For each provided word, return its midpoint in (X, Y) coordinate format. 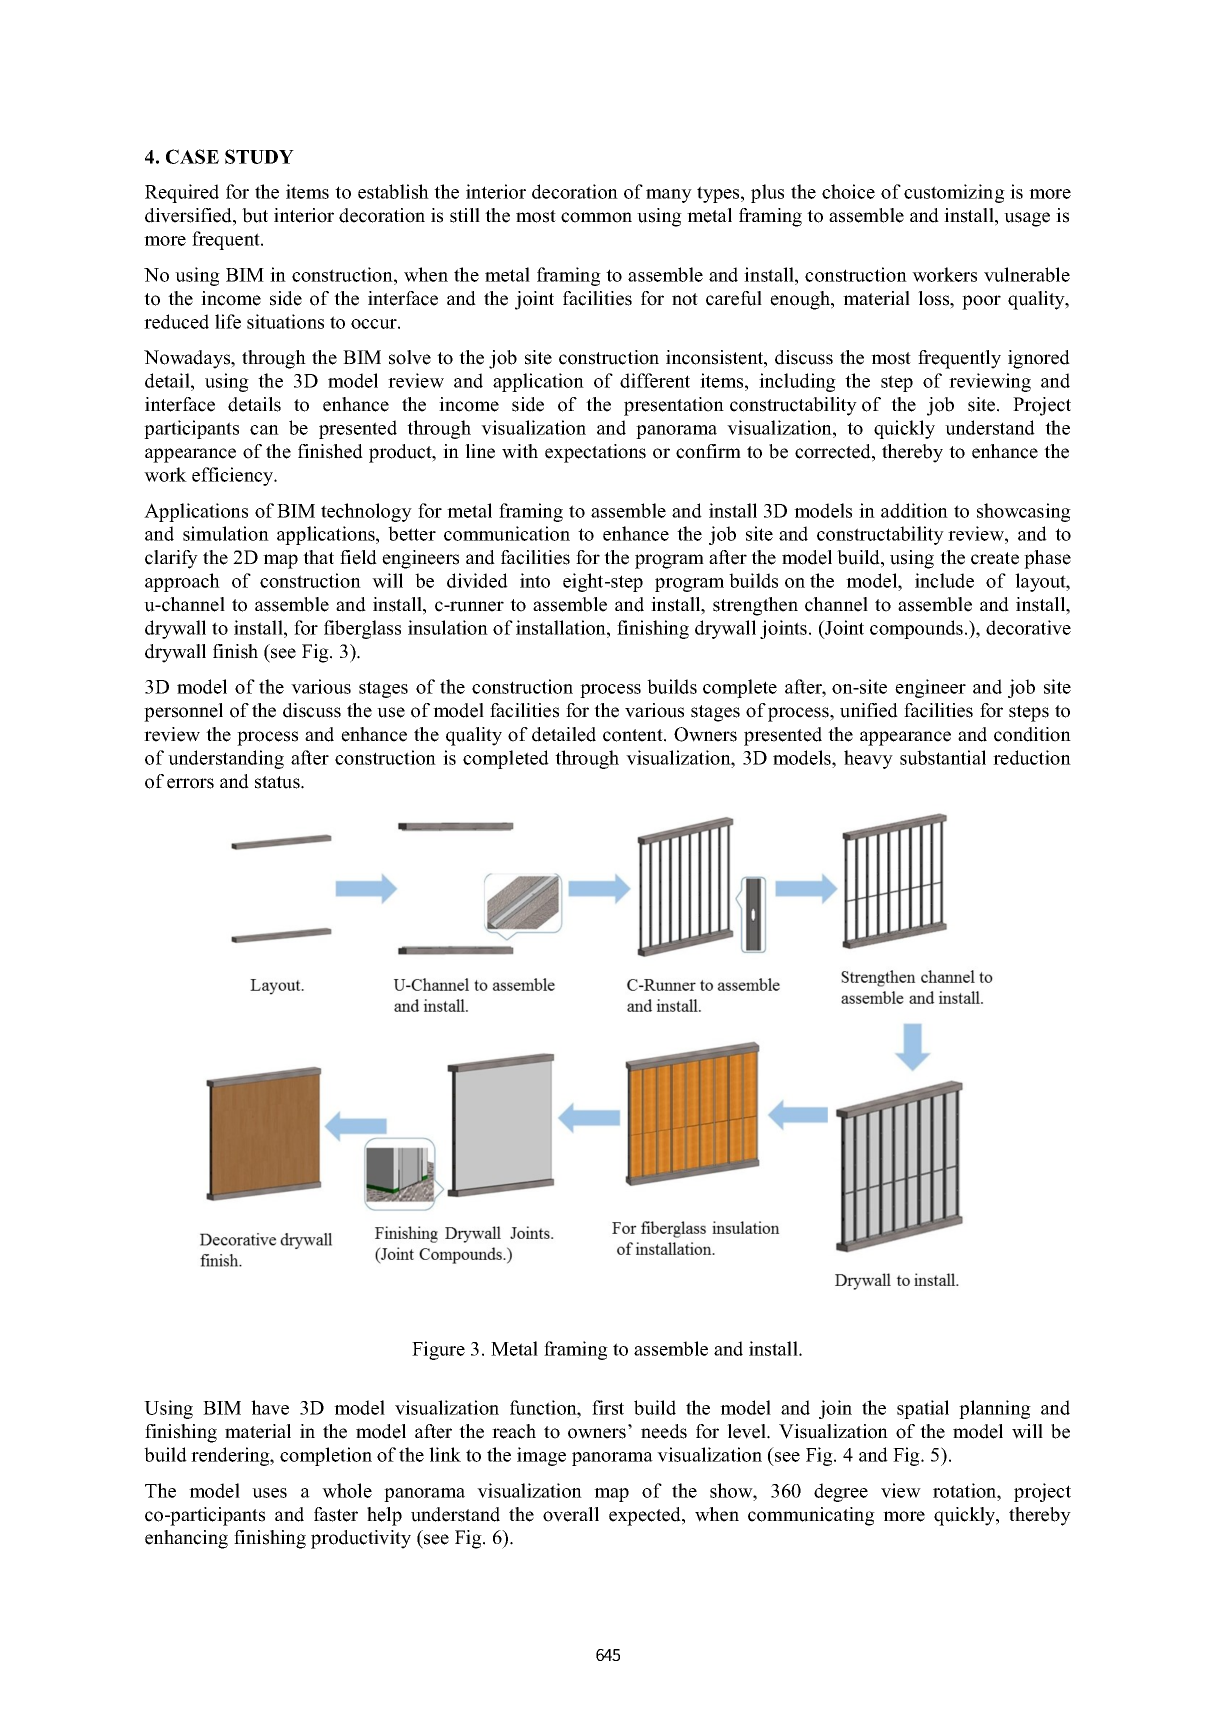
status (278, 782)
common (596, 217)
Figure (438, 1350)
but (255, 215)
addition (914, 510)
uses (269, 1493)
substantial (943, 757)
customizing (954, 193)
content (634, 735)
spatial (923, 1409)
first (608, 1407)
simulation (226, 533)
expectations (595, 453)
